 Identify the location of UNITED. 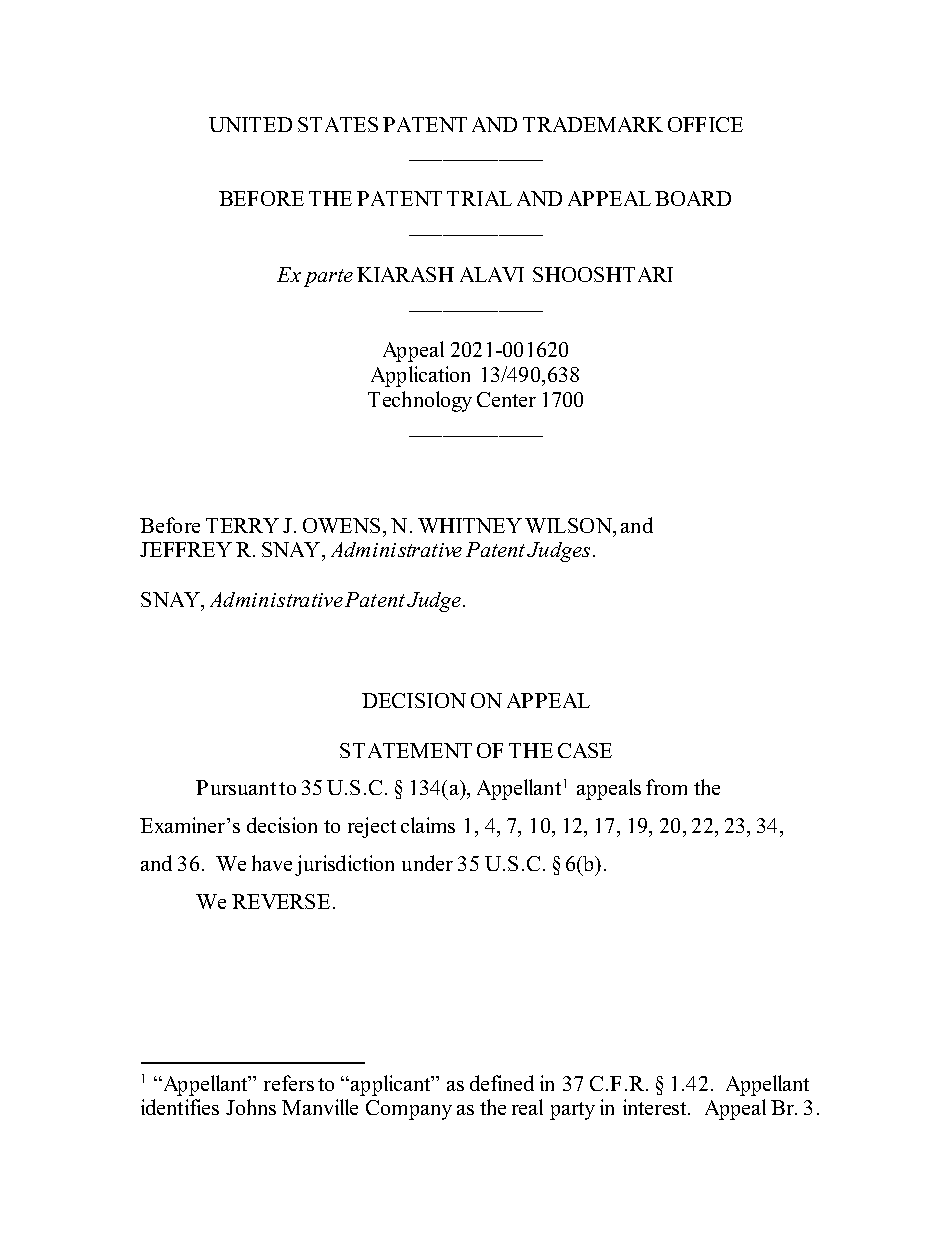
(250, 124).
